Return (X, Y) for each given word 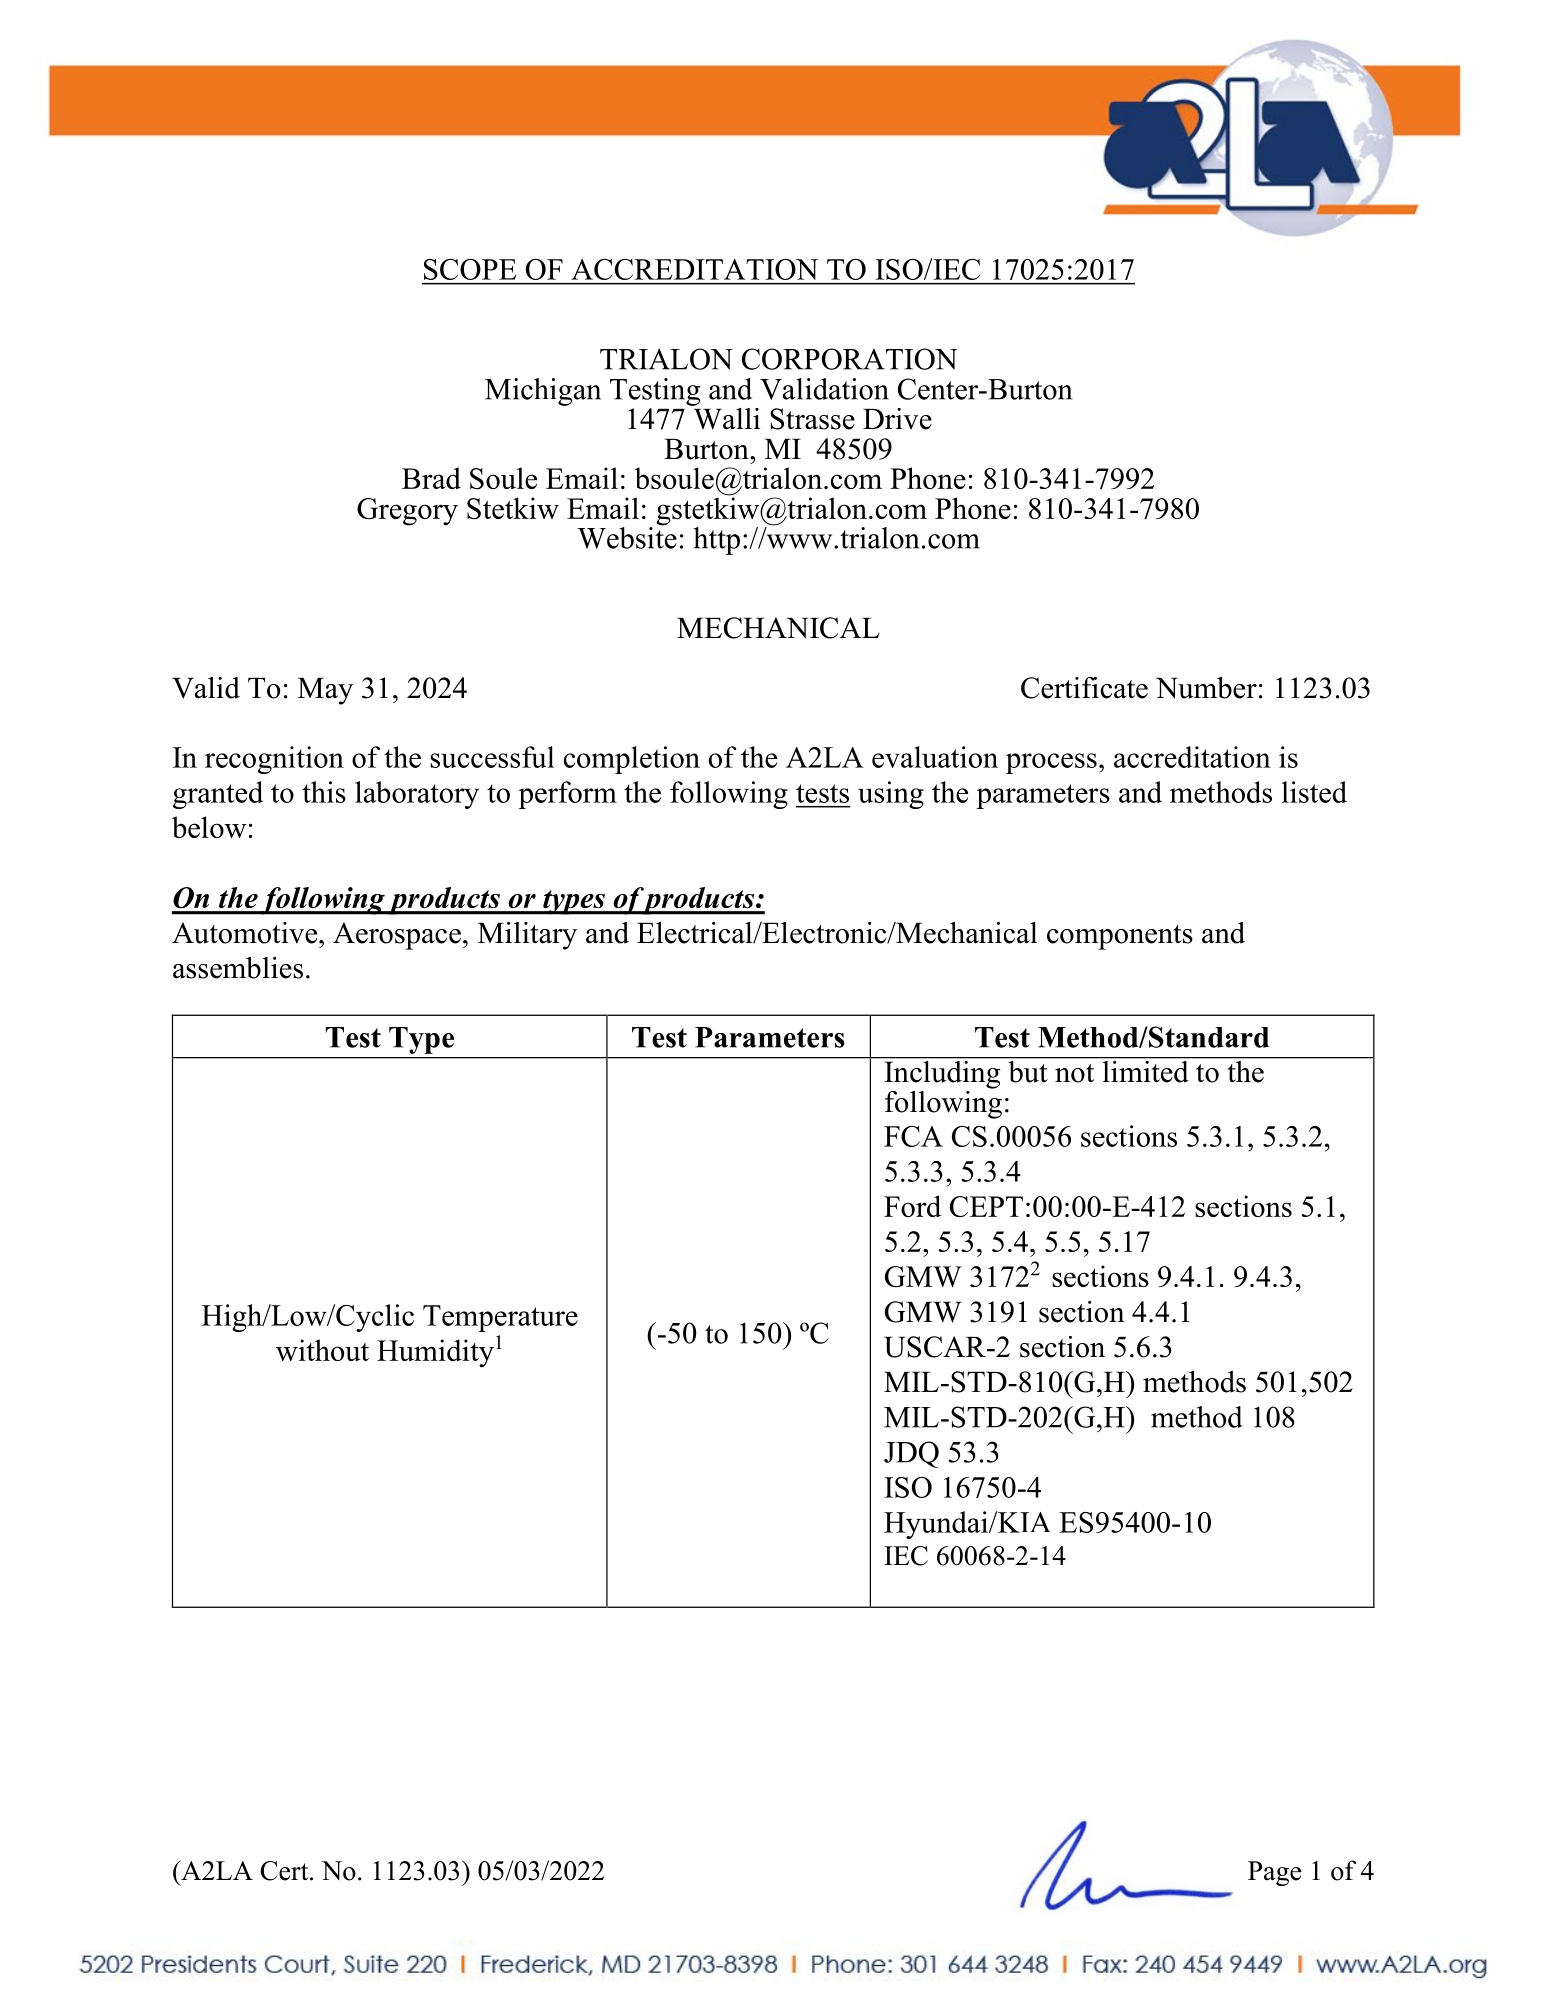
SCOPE (470, 269)
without (322, 1350)
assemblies (238, 968)
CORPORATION (850, 359)
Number (1206, 688)
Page (1274, 1873)
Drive (897, 419)
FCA (913, 1136)
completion (632, 760)
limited (1145, 1070)
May (325, 691)
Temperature (500, 1318)
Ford (912, 1206)
